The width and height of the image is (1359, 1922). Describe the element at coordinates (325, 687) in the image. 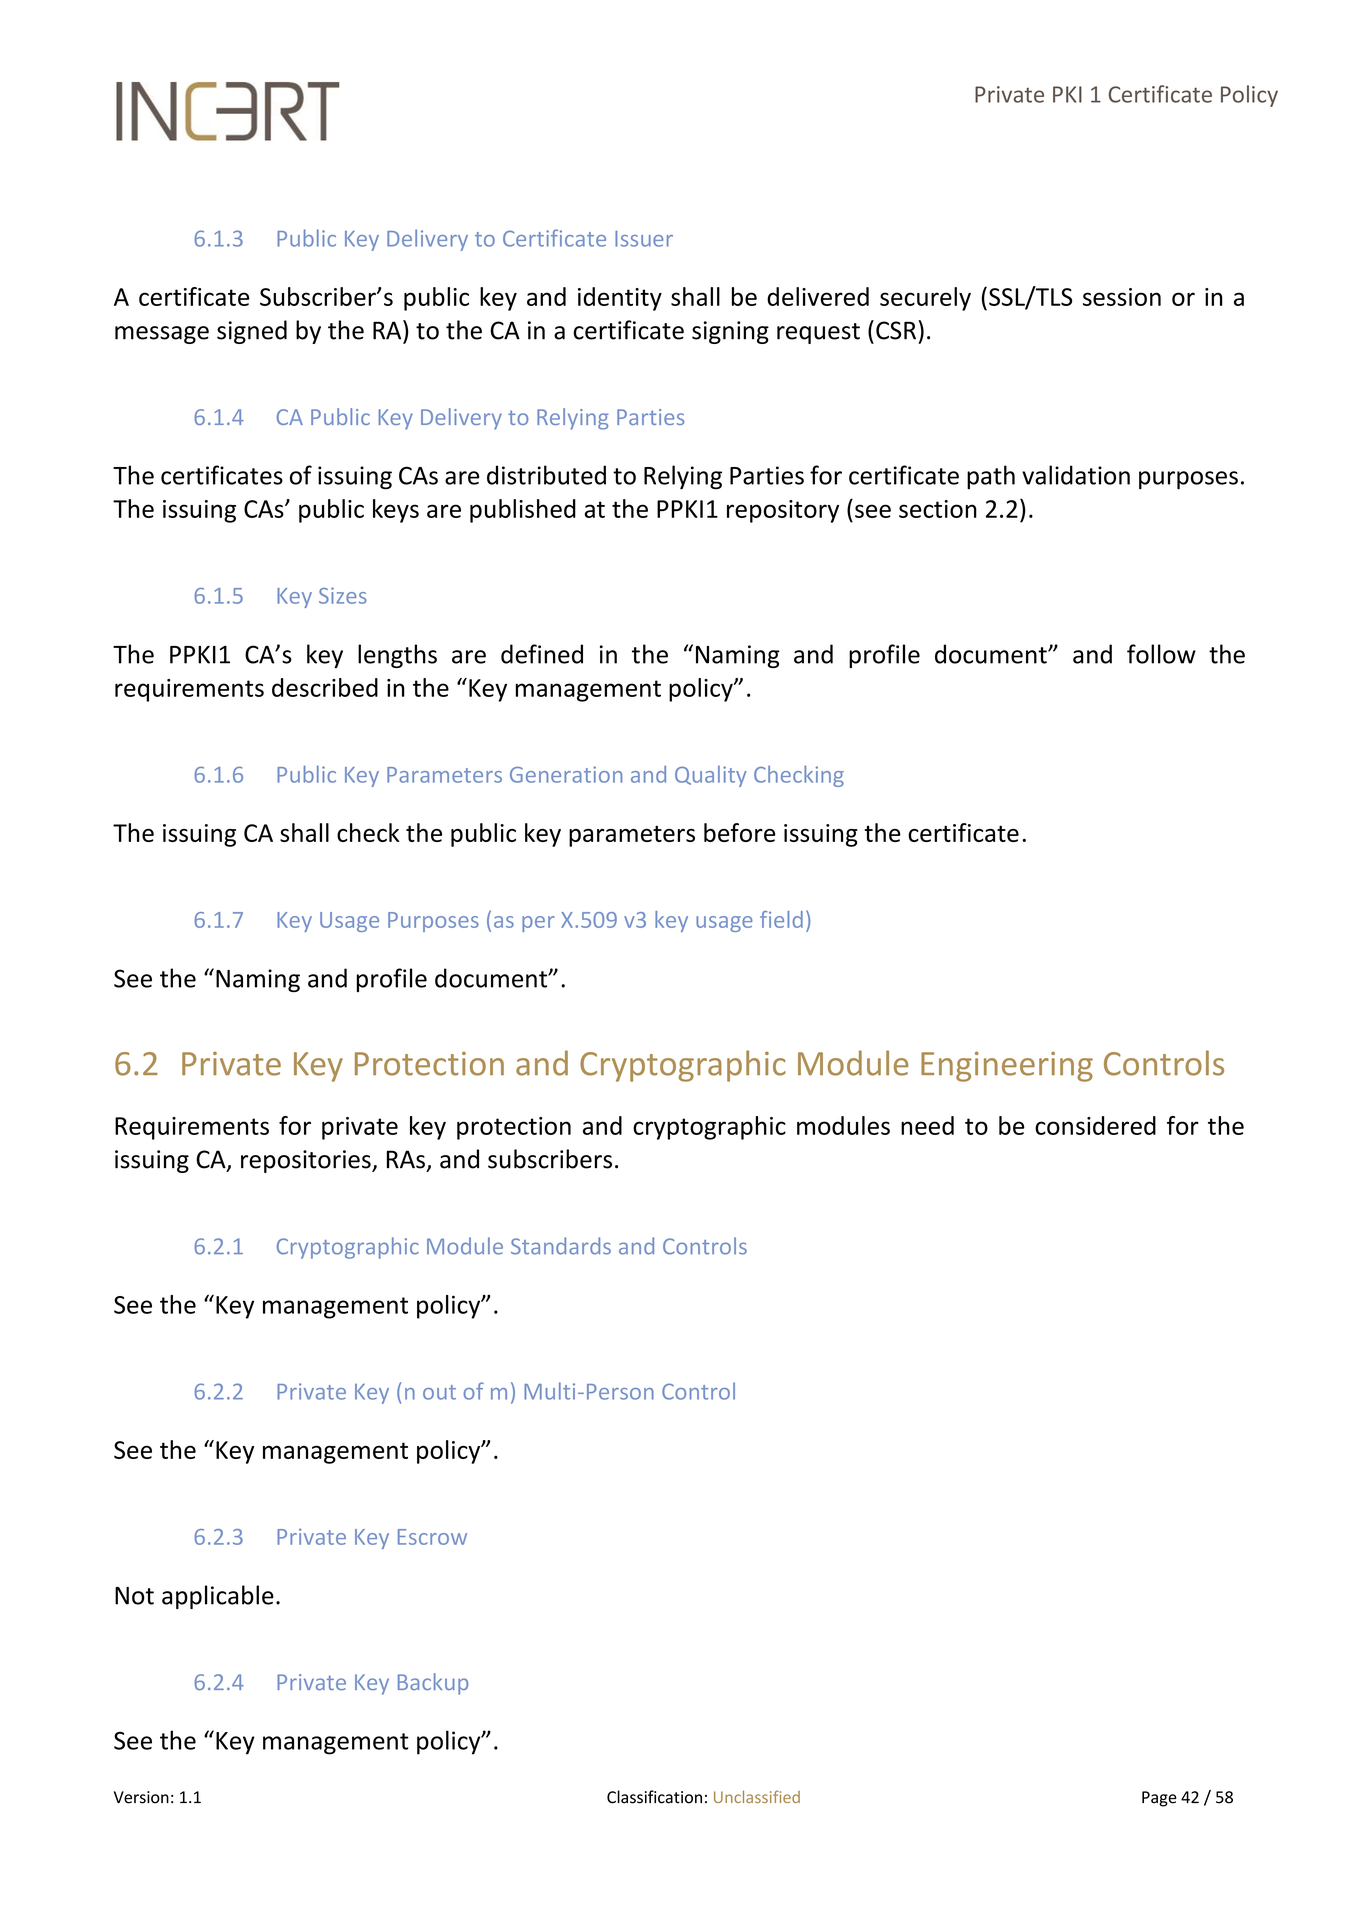

I see `described` at that location.
